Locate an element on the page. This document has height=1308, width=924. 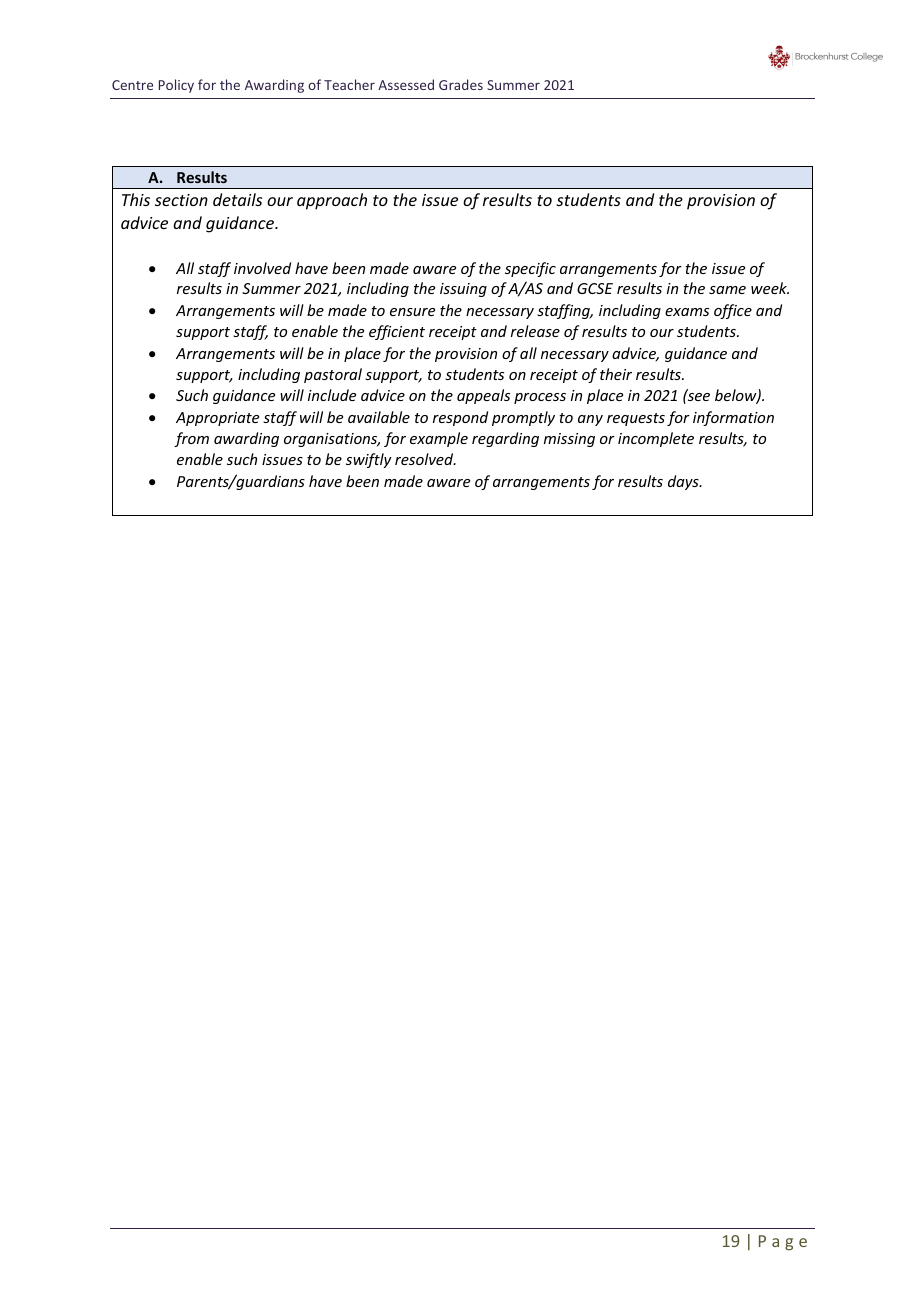
exams is located at coordinates (687, 312).
